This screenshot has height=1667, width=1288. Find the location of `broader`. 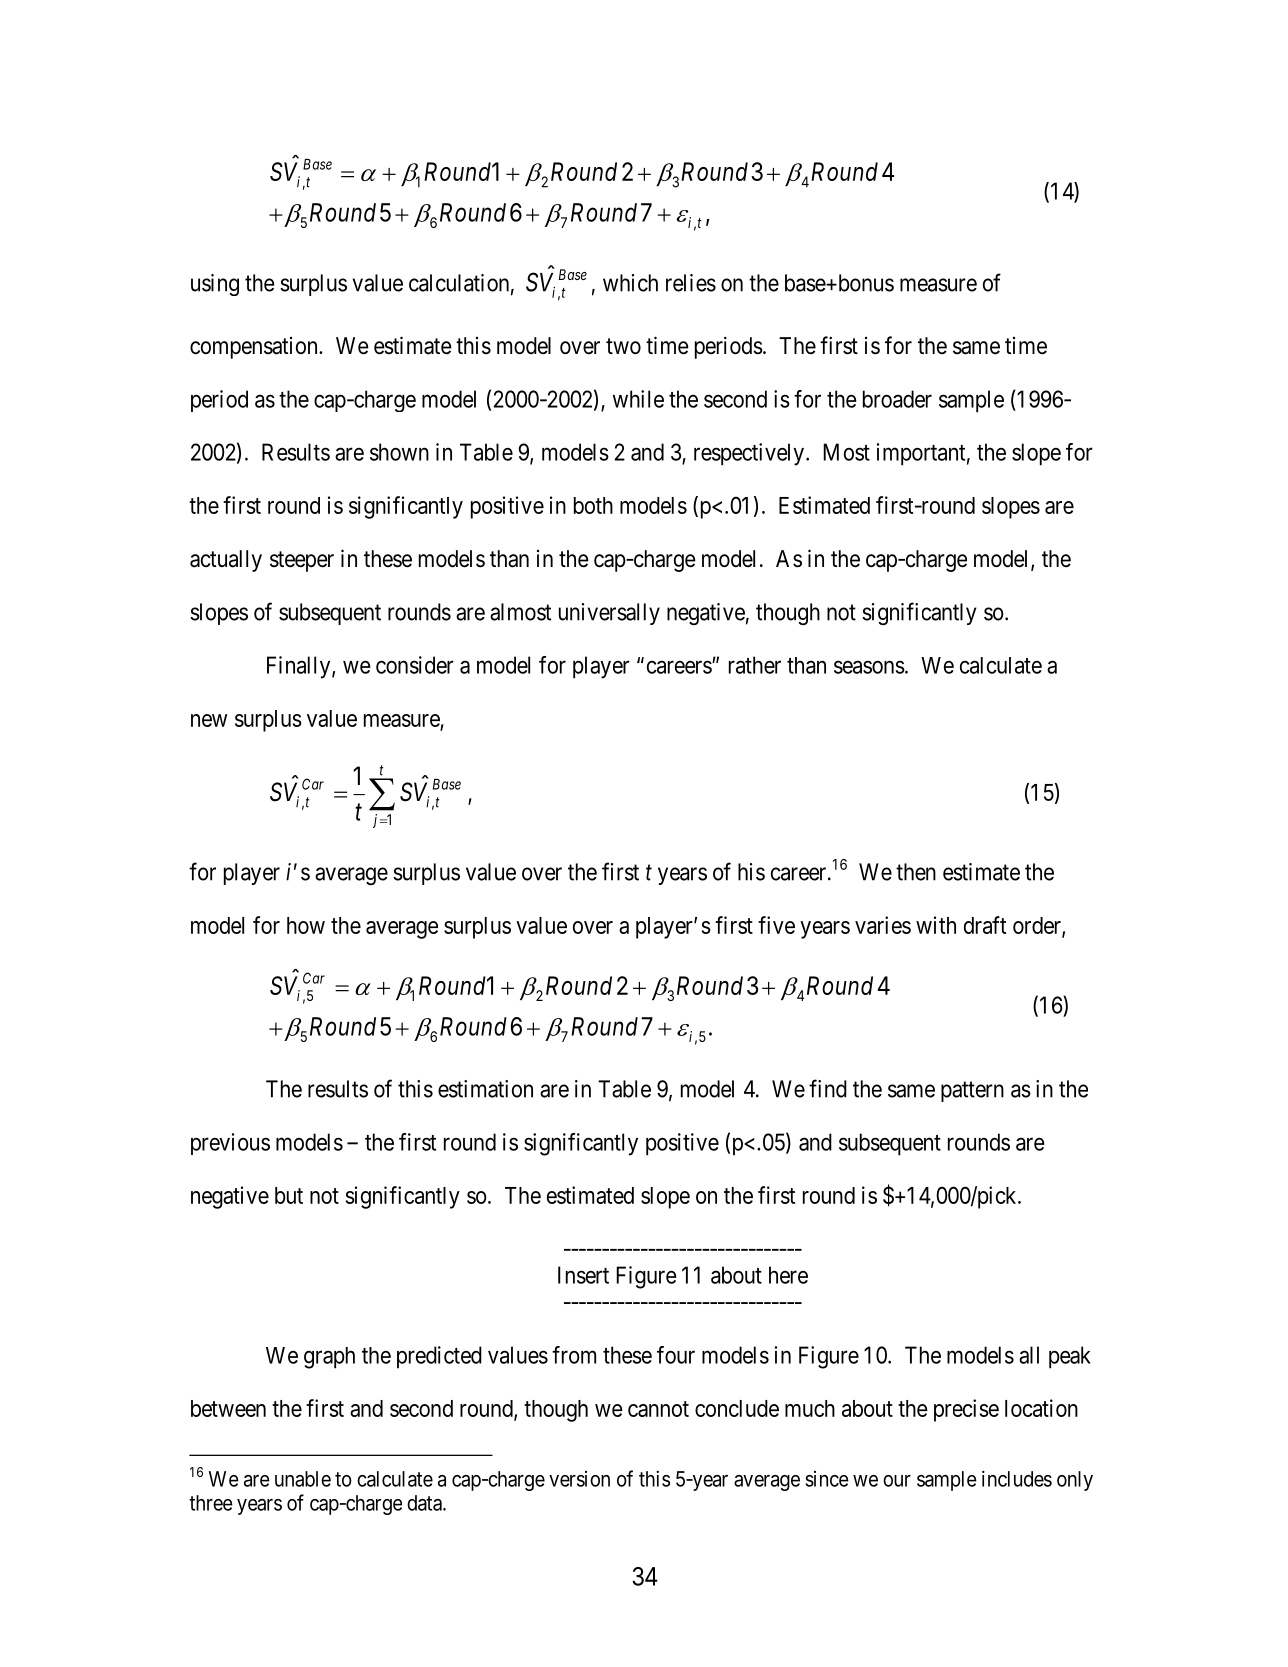

broader is located at coordinates (897, 399).
